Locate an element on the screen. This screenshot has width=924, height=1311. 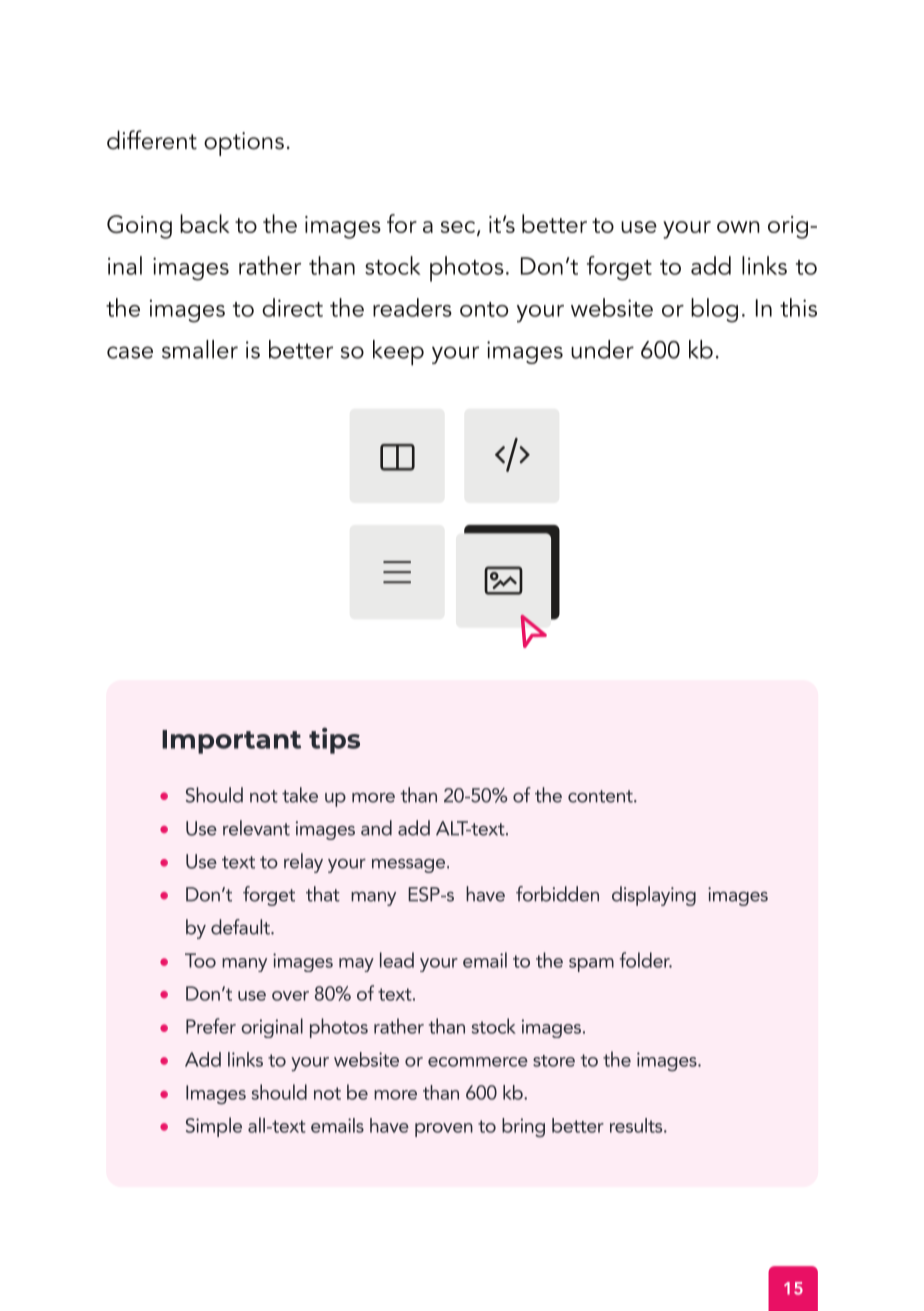
case is located at coordinates (130, 352).
